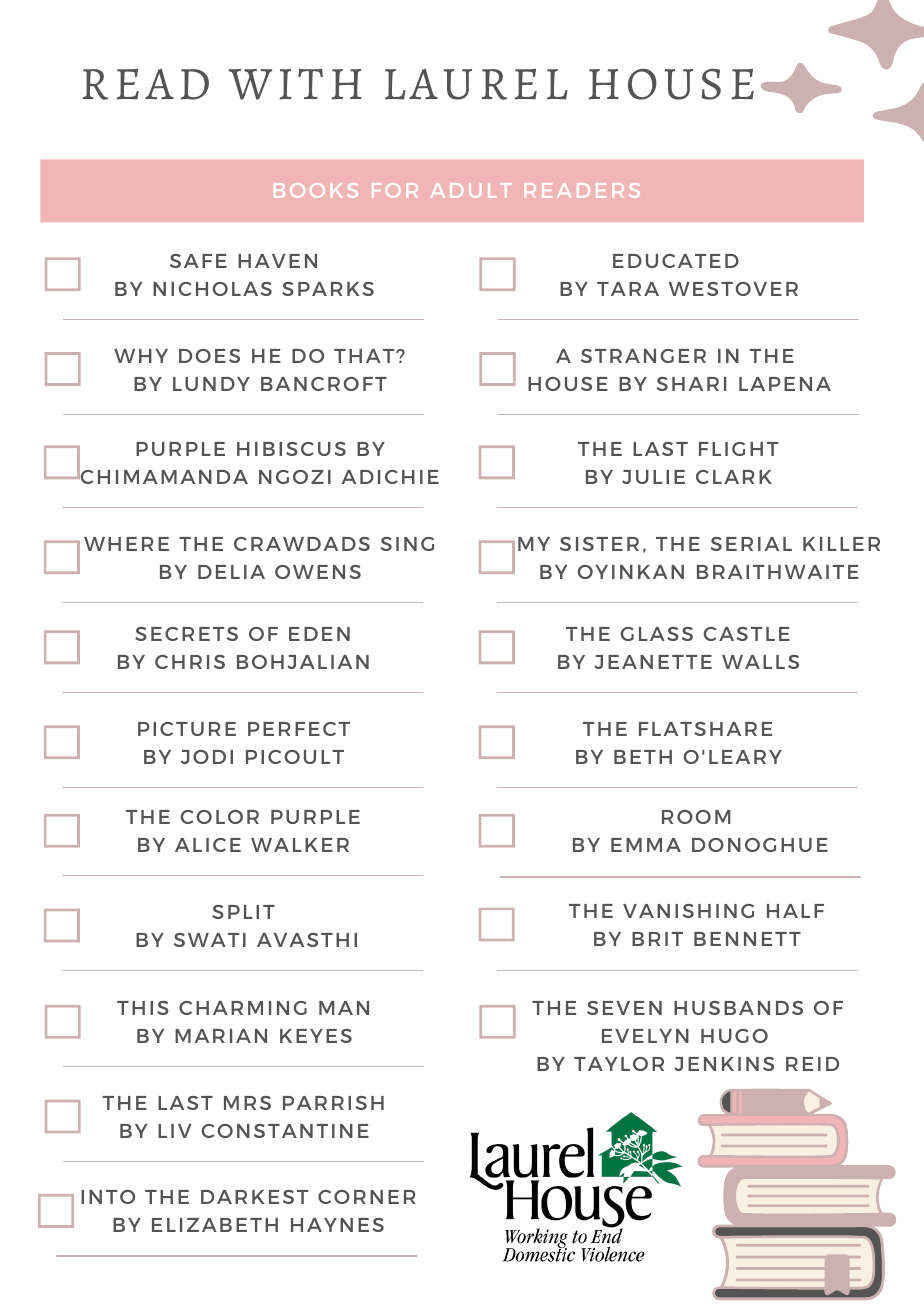 The image size is (924, 1308). What do you see at coordinates (476, 84) in the screenshot?
I see `LAUREL` at bounding box center [476, 84].
